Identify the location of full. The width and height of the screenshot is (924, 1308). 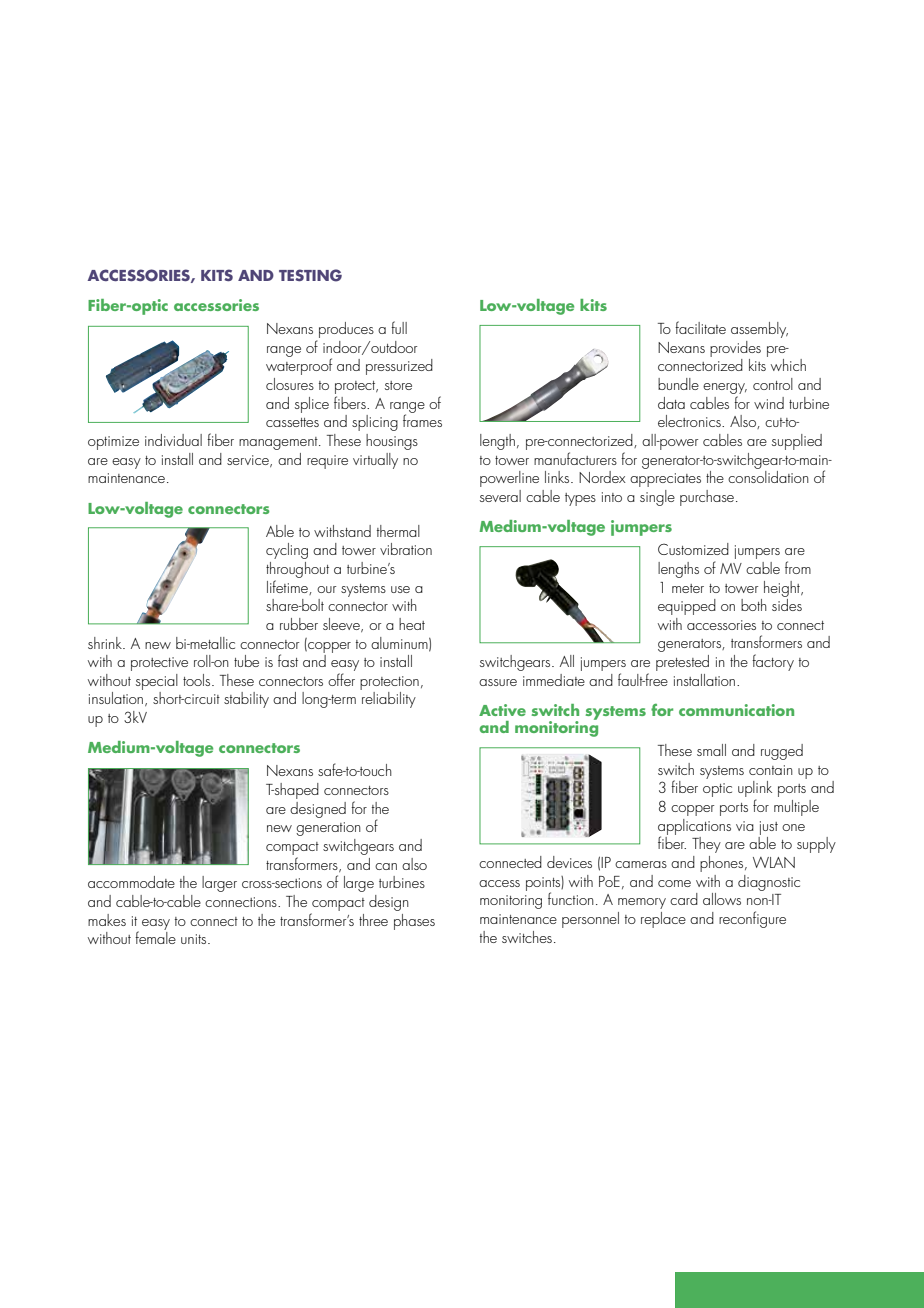
(399, 327).
